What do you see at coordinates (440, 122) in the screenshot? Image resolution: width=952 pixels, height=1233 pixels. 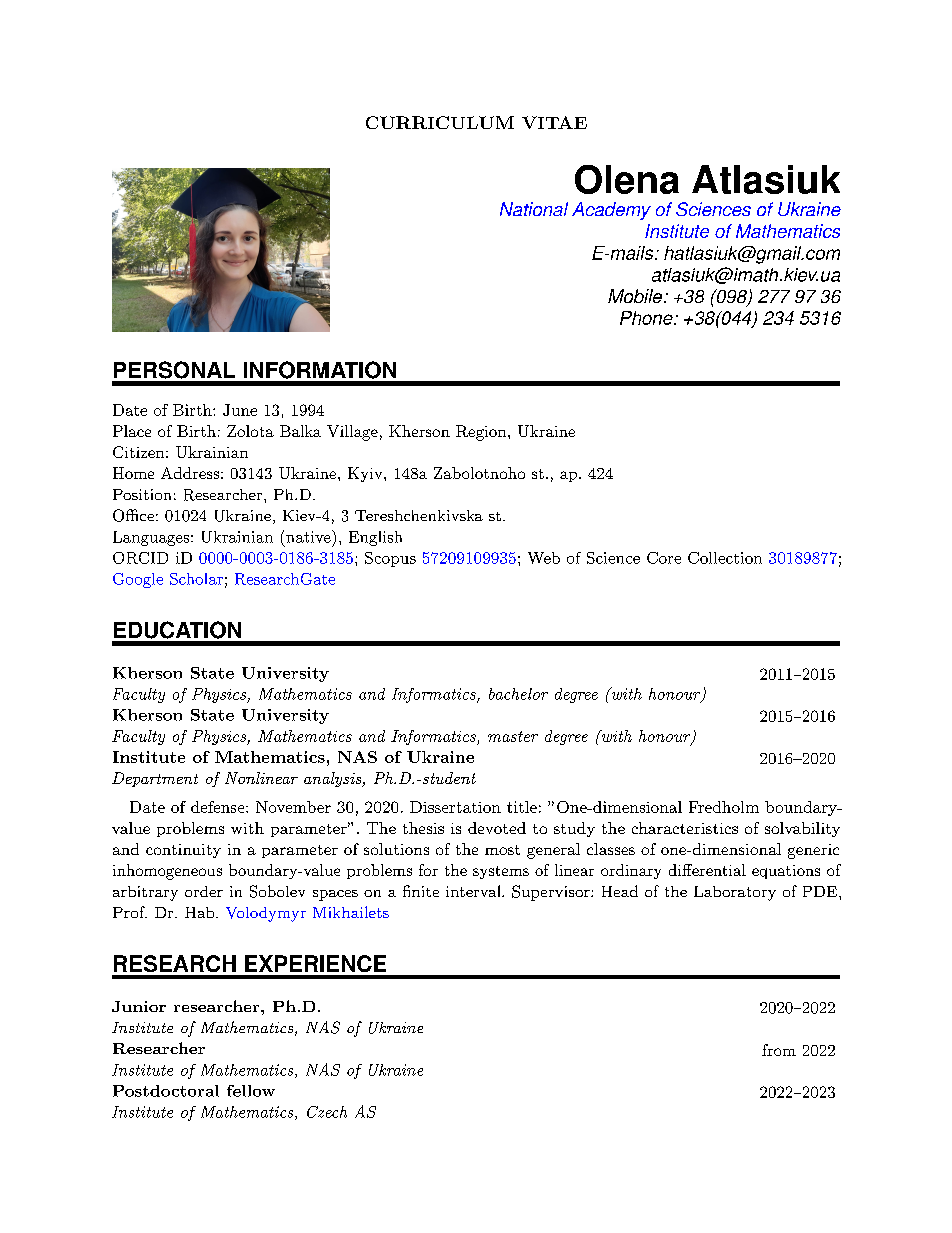 I see `CURRICULUM` at bounding box center [440, 122].
